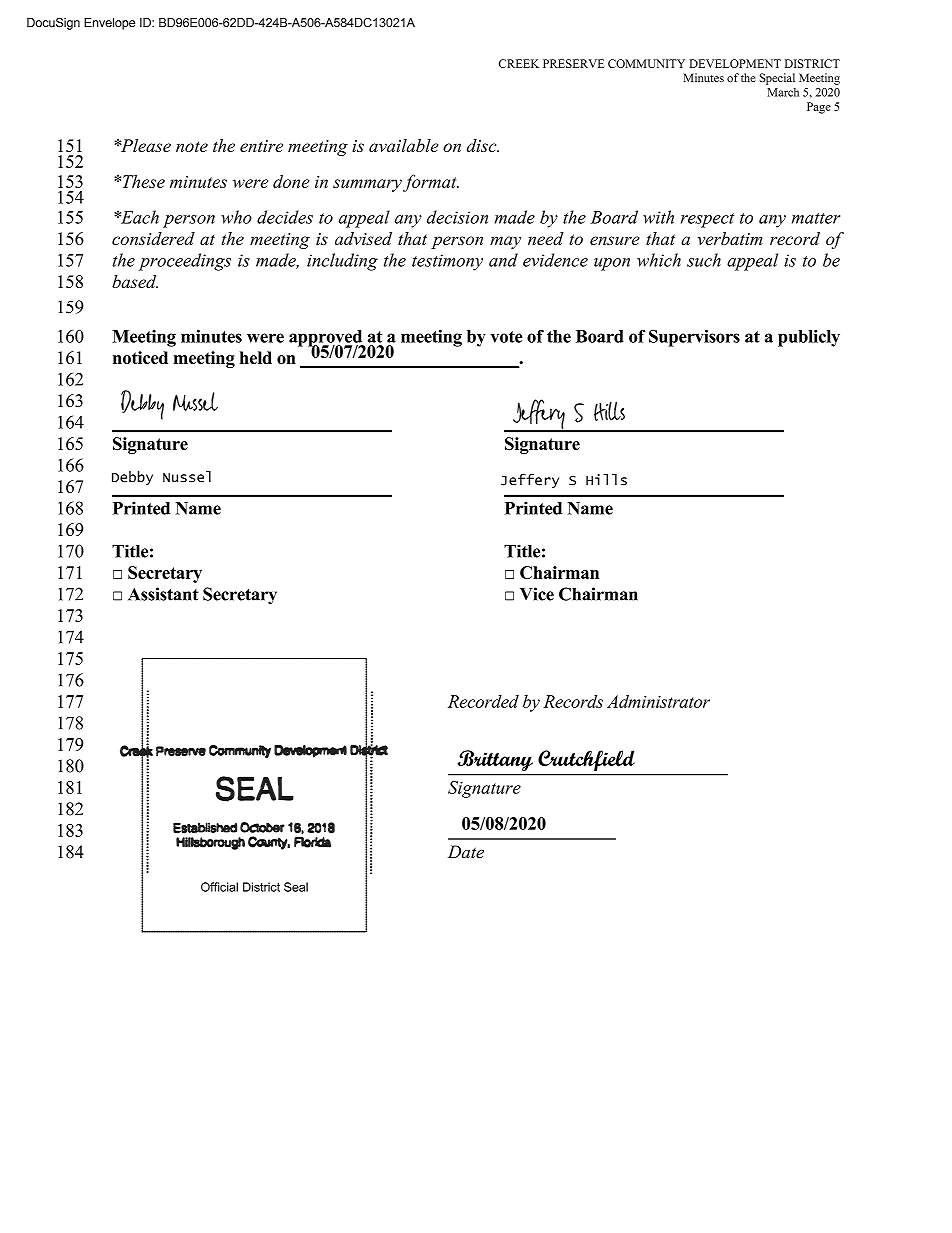 This document has height=1233, width=952. What do you see at coordinates (519, 63) in the document?
I see `CREEK` at bounding box center [519, 63].
